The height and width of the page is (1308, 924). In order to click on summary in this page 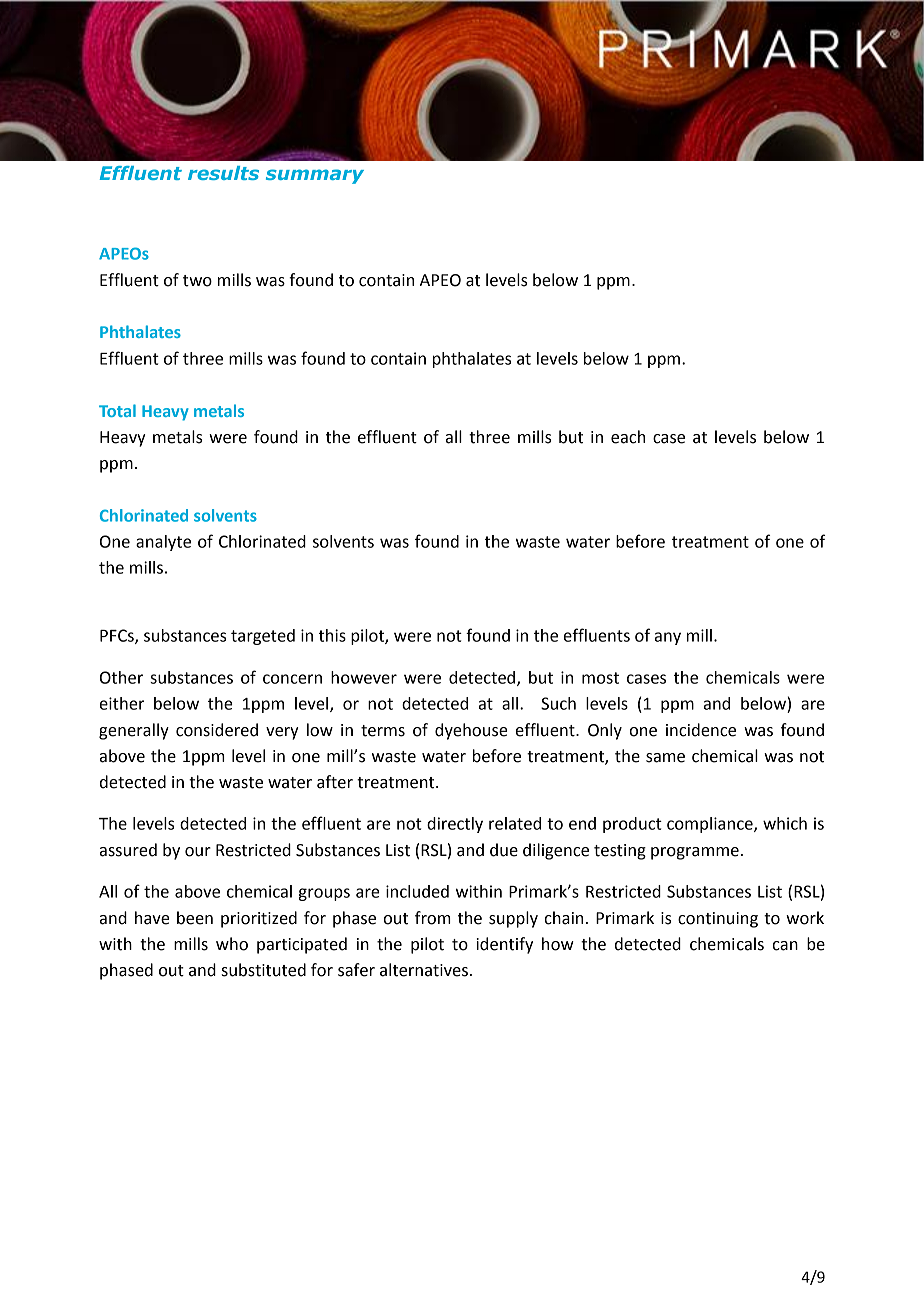, I will do `click(315, 176)`.
